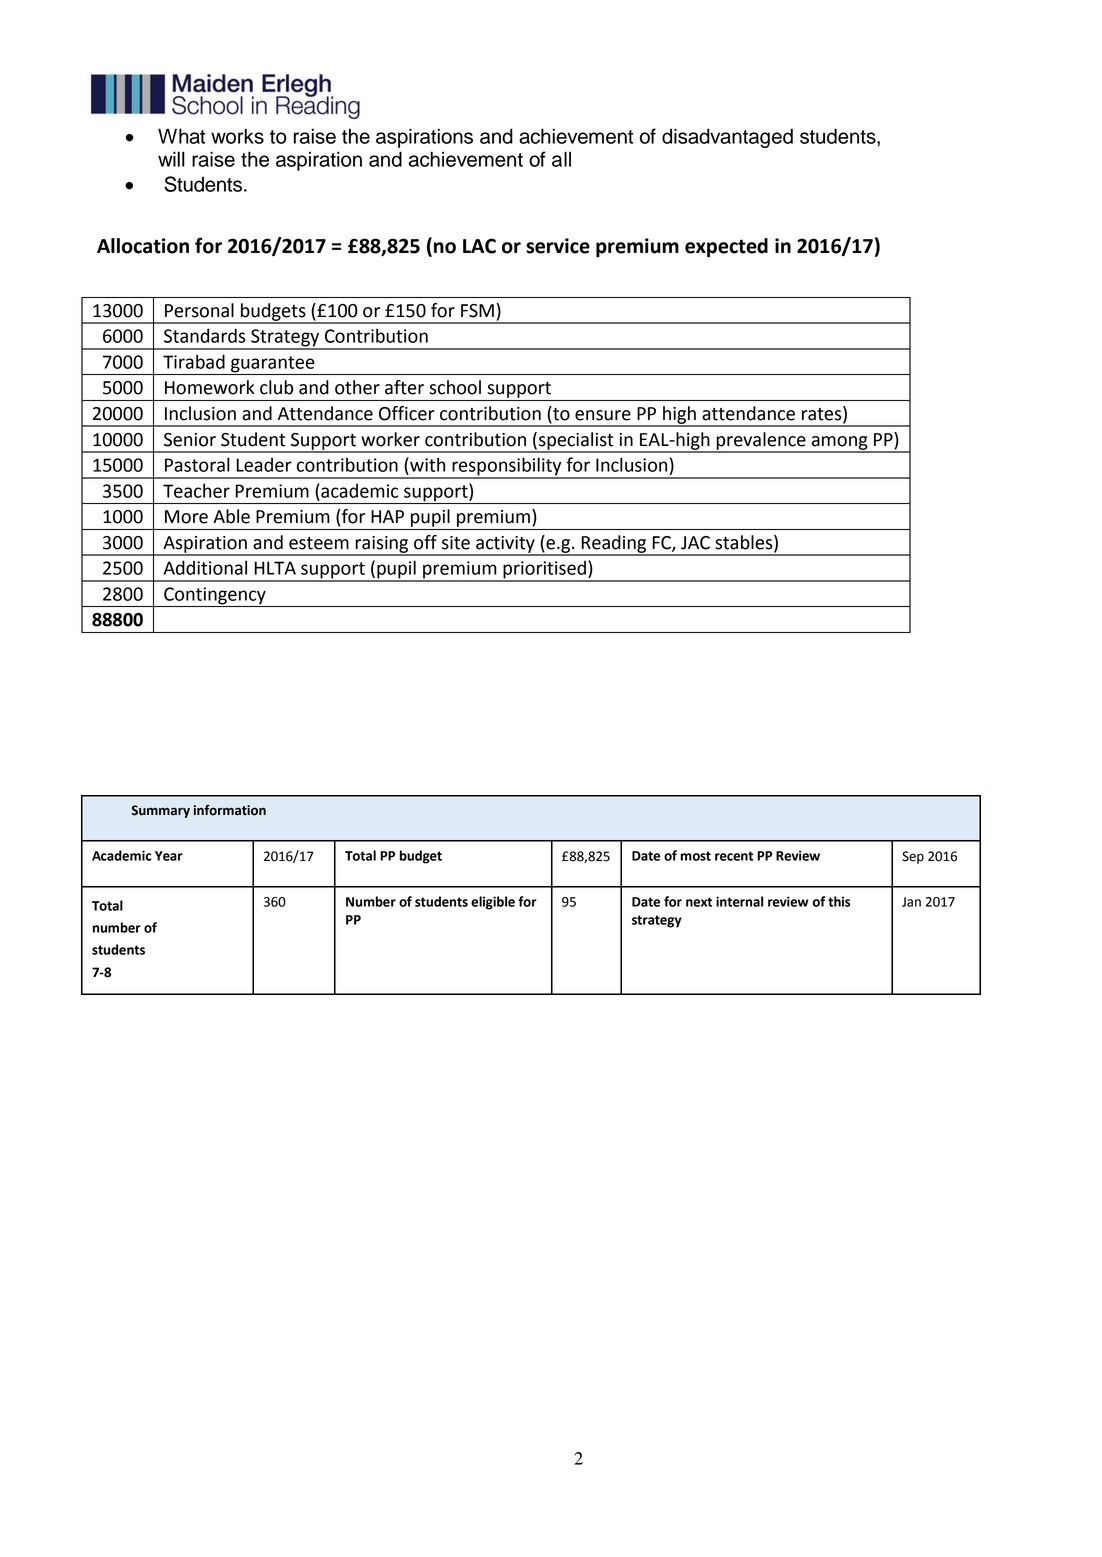  Describe the element at coordinates (215, 596) in the screenshot. I see `Contingency` at that location.
